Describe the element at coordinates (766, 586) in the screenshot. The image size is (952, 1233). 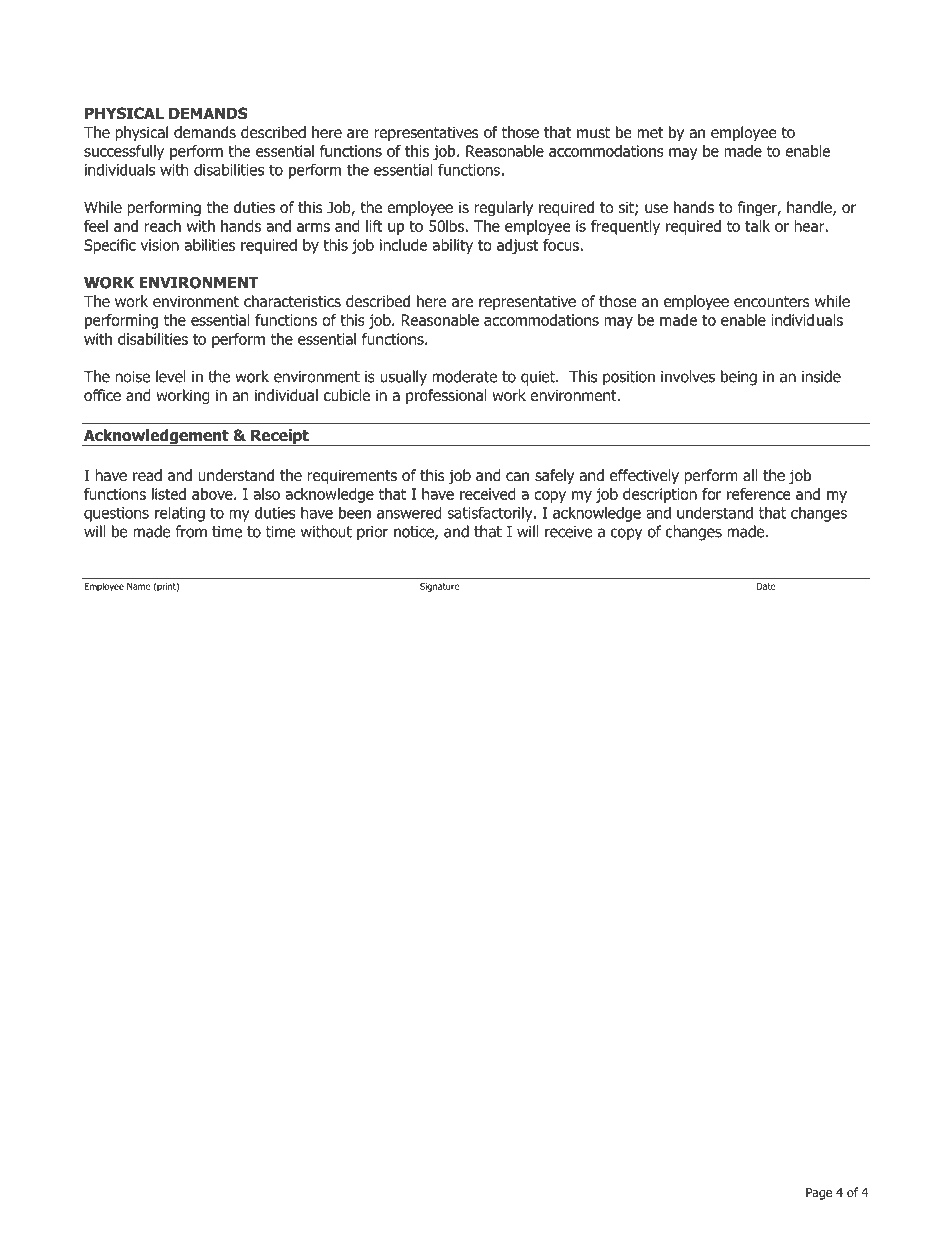
I see `Date` at that location.
